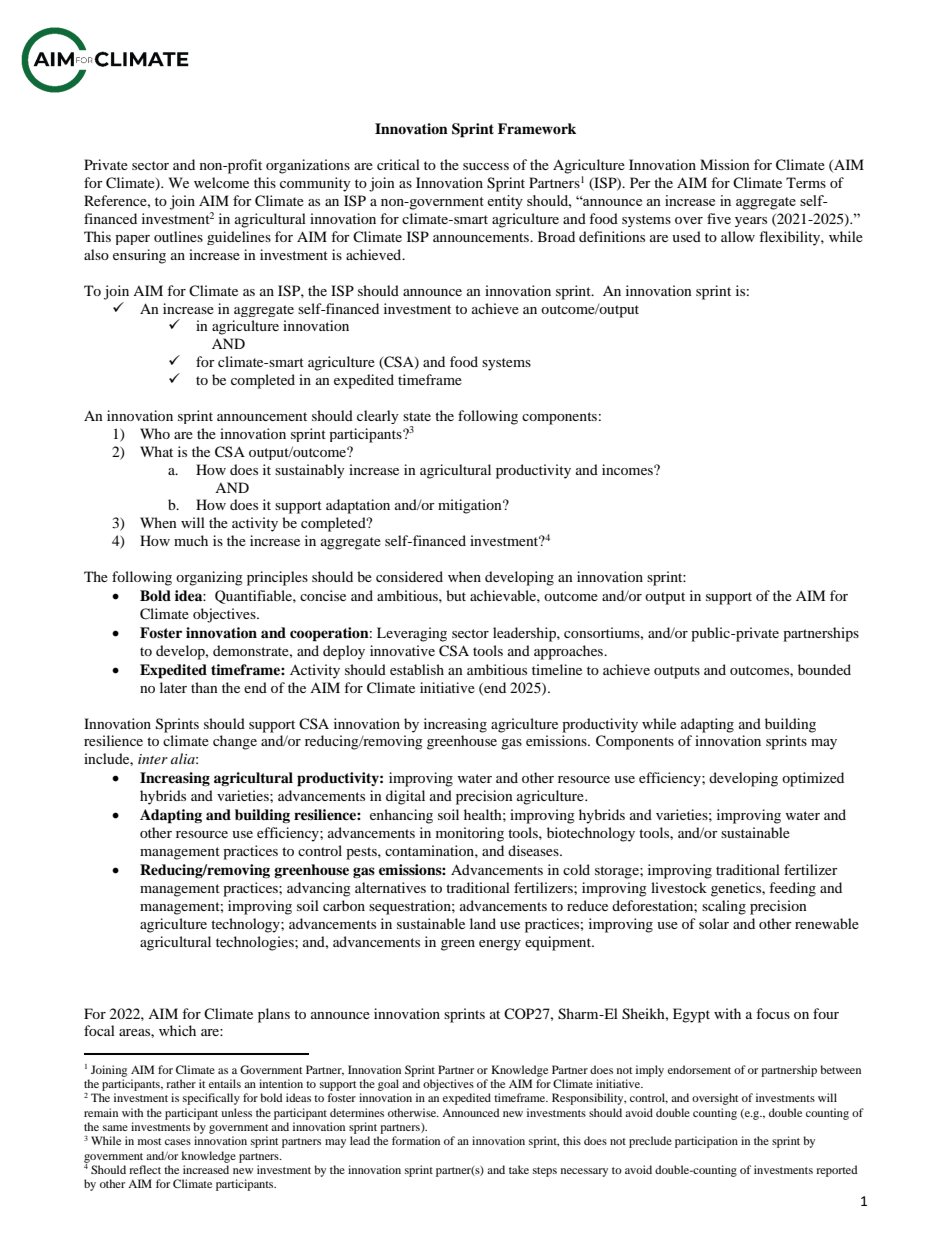 The width and height of the screenshot is (952, 1233). What do you see at coordinates (806, 182) in the screenshot?
I see `Terms` at bounding box center [806, 182].
